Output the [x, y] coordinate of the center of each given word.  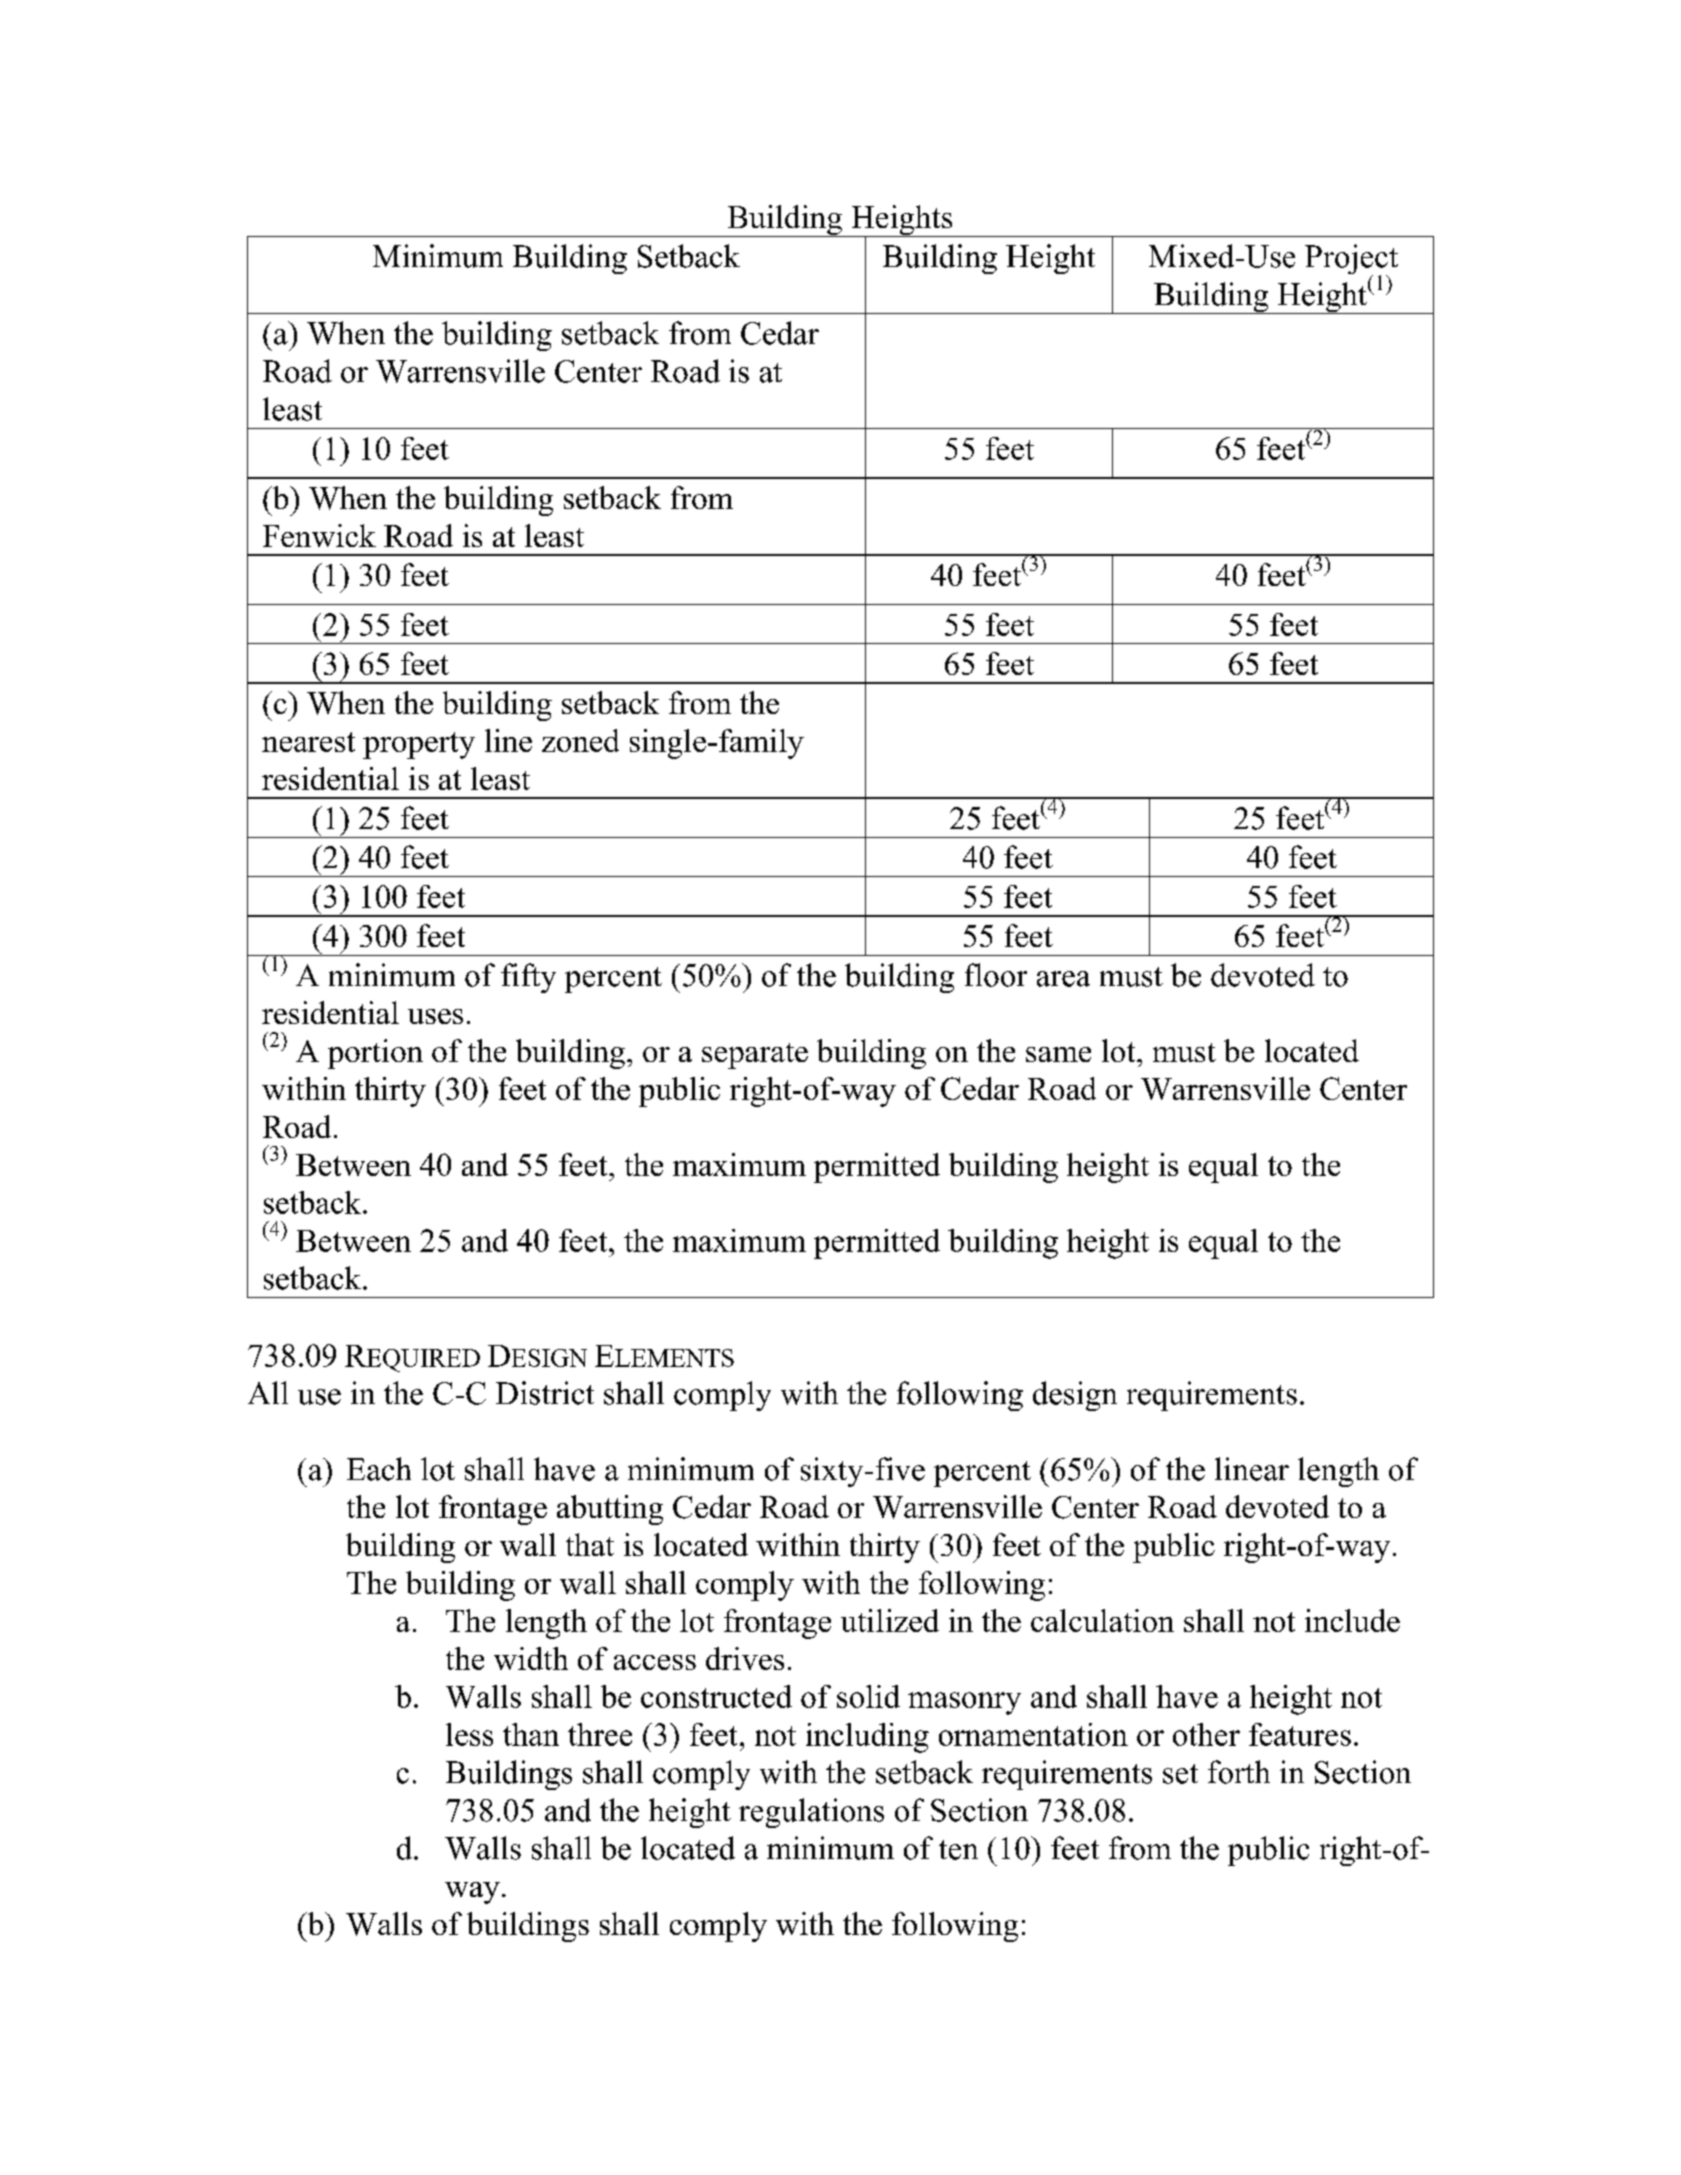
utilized [890, 1620]
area [1063, 979]
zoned [580, 740]
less [469, 1734]
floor [996, 975]
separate [755, 1056]
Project [1351, 260]
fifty [528, 978]
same [1058, 1054]
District [545, 1393]
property [419, 745]
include [1352, 1620]
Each [379, 1469]
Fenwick [319, 535]
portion [375, 1054]
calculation [1102, 1620]
